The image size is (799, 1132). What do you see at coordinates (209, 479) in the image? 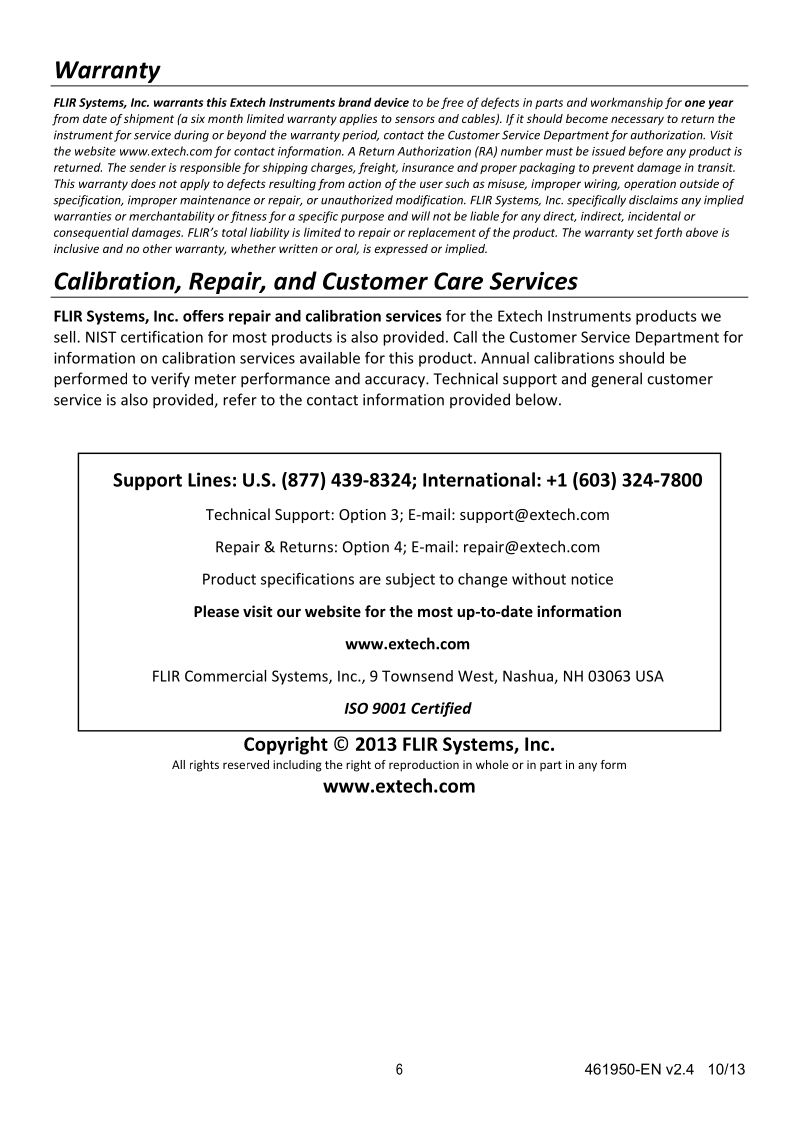
I see `Lines` at bounding box center [209, 479].
